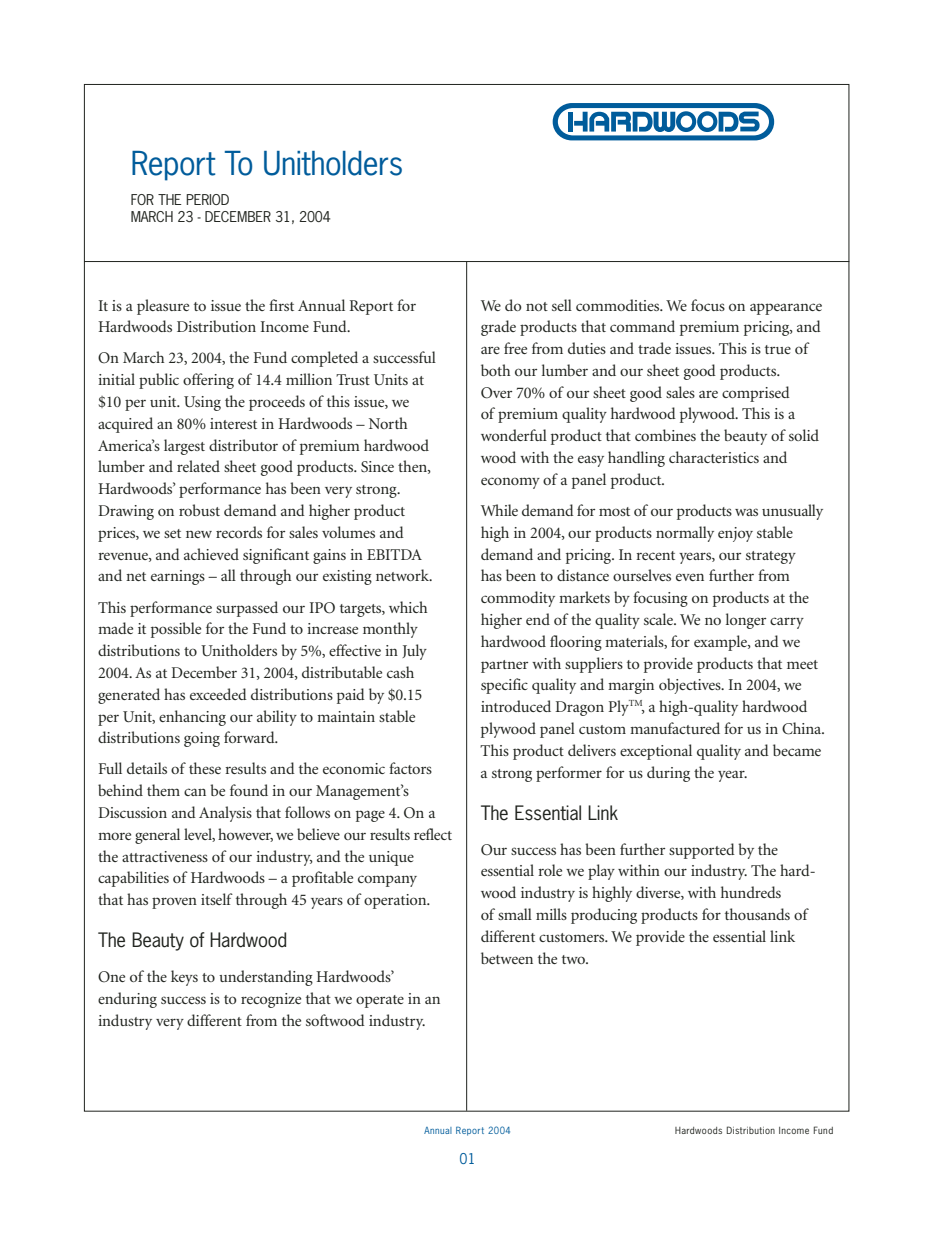  Describe the element at coordinates (757, 914) in the screenshot. I see `thousands` at that location.
